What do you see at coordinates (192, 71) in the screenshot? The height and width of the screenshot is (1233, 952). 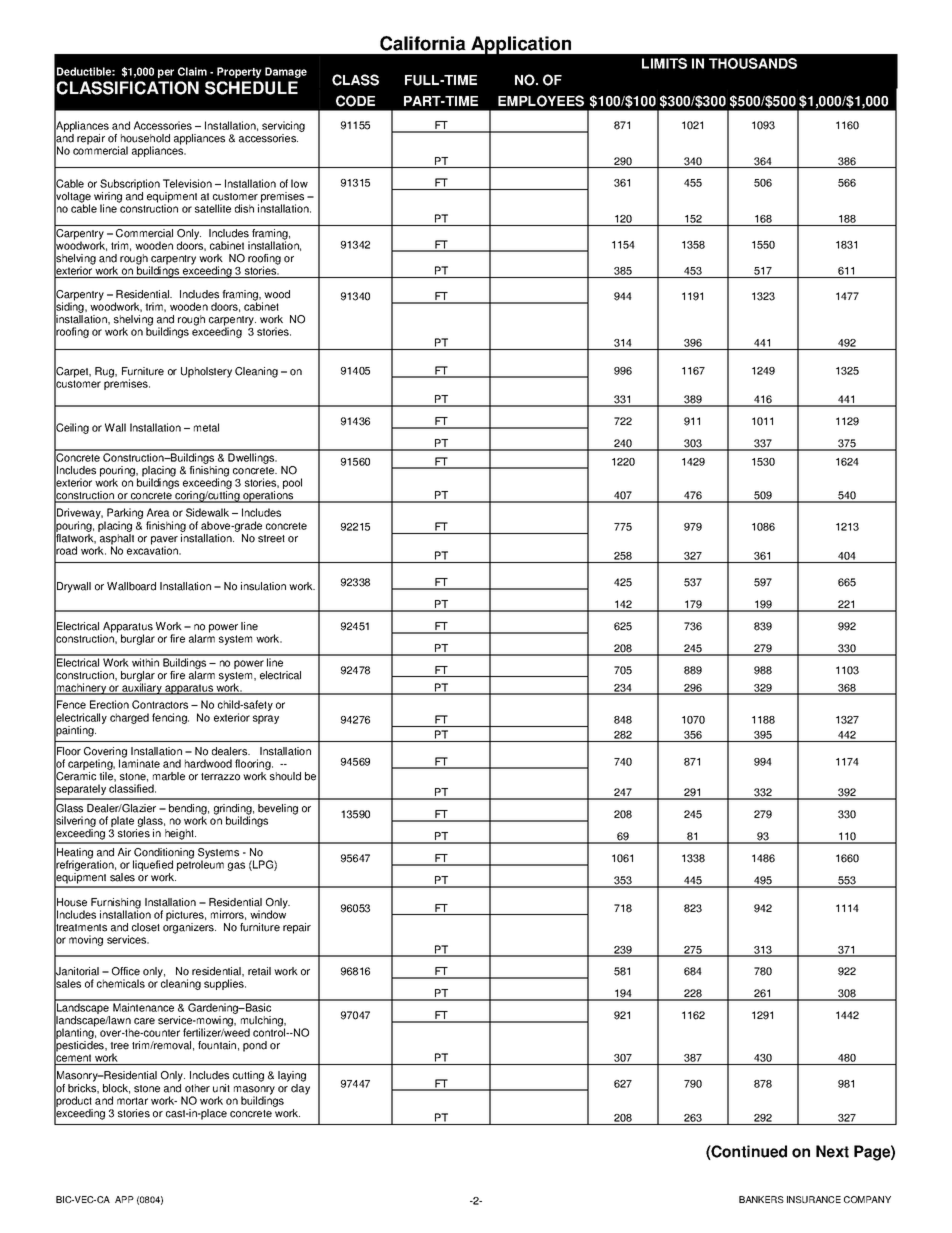 I see `Claim` at bounding box center [192, 71].
